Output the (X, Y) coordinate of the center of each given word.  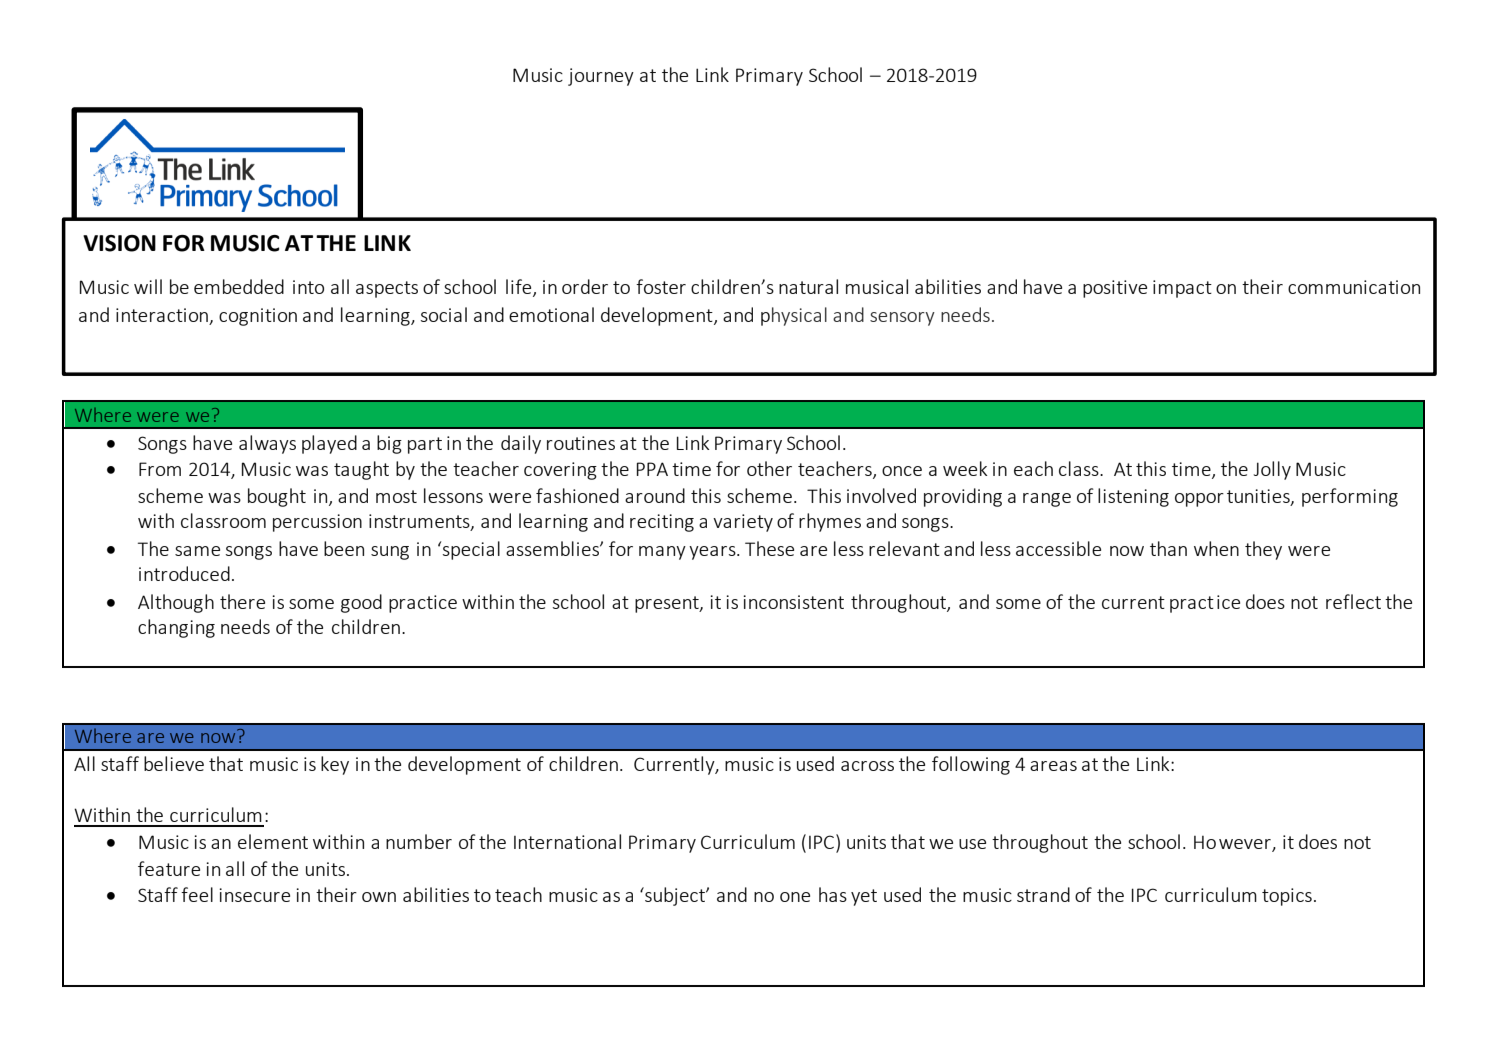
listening (1133, 497)
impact (1182, 289)
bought (277, 497)
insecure (254, 895)
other (769, 468)
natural (808, 286)
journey (601, 77)
